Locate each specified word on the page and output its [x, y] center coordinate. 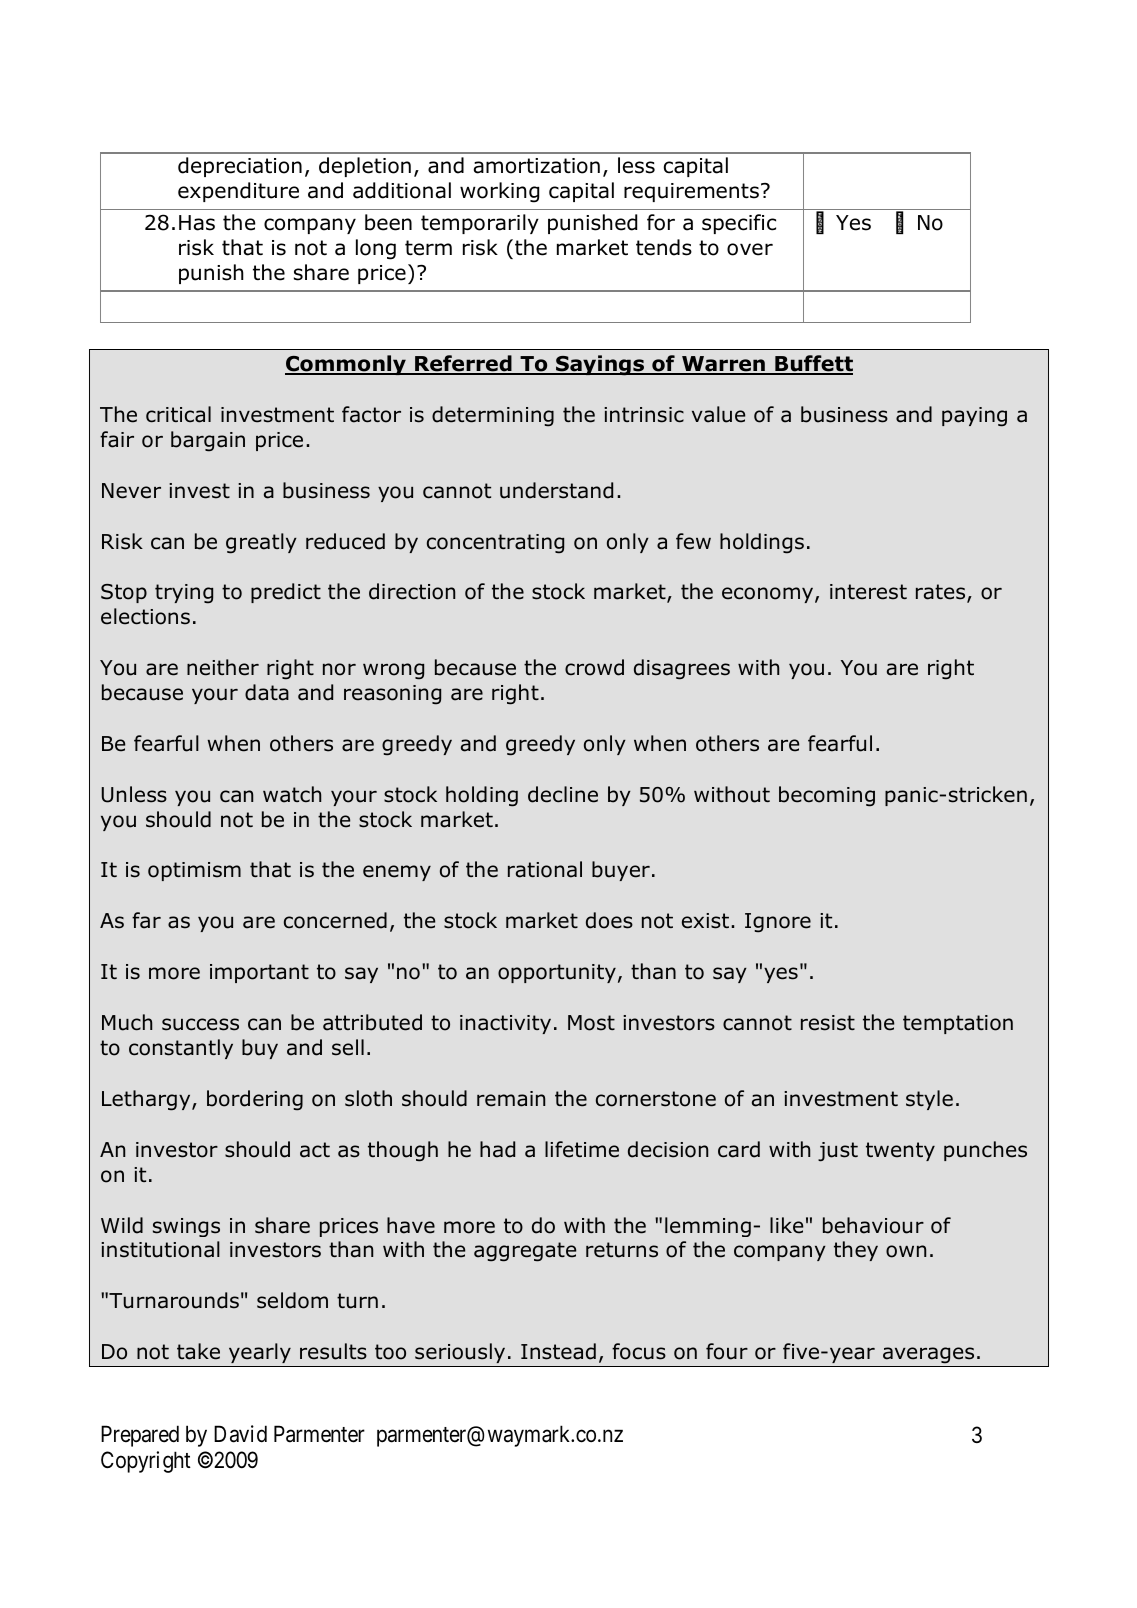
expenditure [238, 192]
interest [868, 592]
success [200, 1024]
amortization [537, 166]
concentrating [495, 544]
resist [828, 1023]
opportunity [557, 973]
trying [184, 594]
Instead [558, 1351]
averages [928, 1355]
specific [739, 224]
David [240, 1434]
